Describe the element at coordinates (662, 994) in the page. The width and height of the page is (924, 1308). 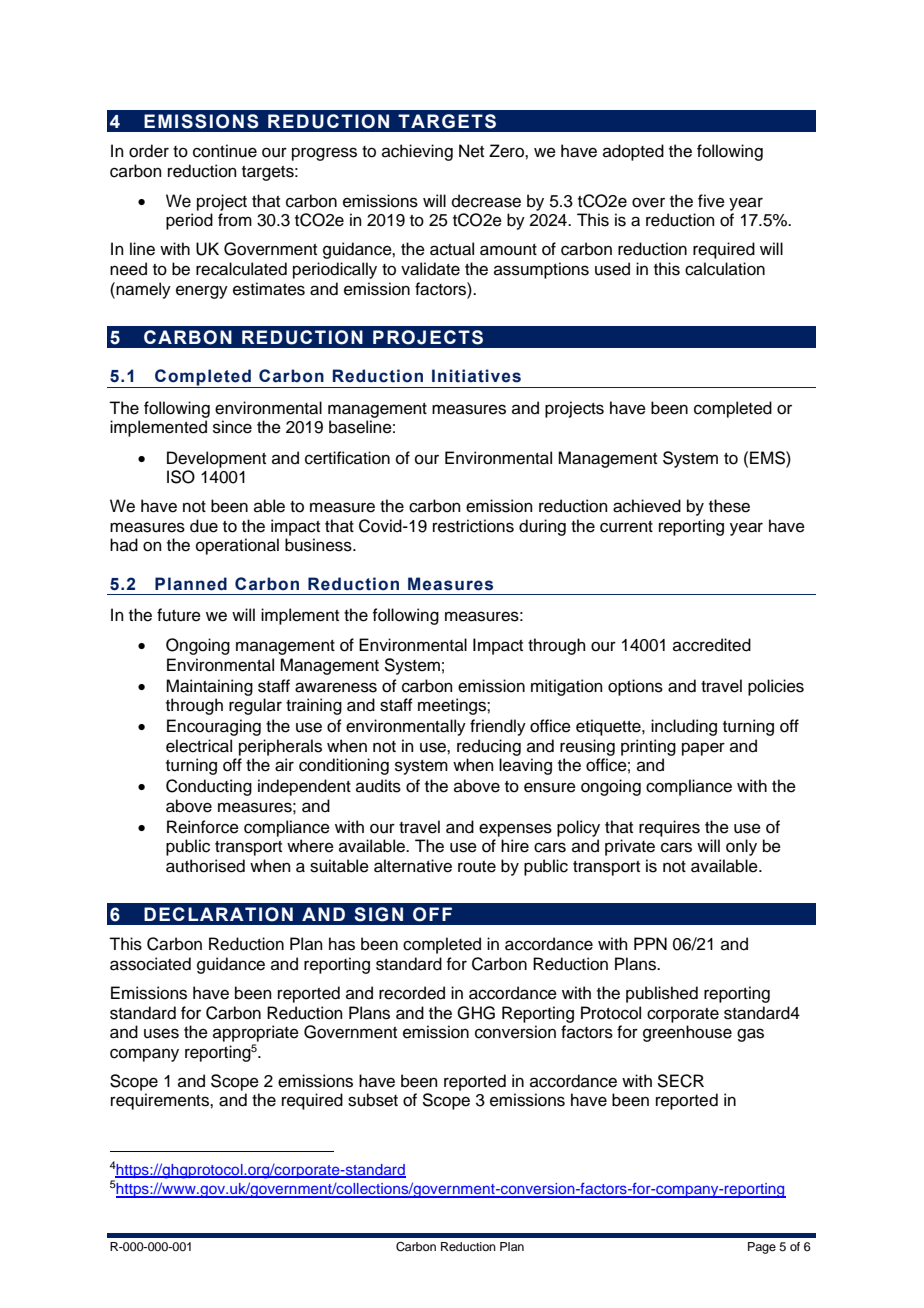
I see `published` at that location.
